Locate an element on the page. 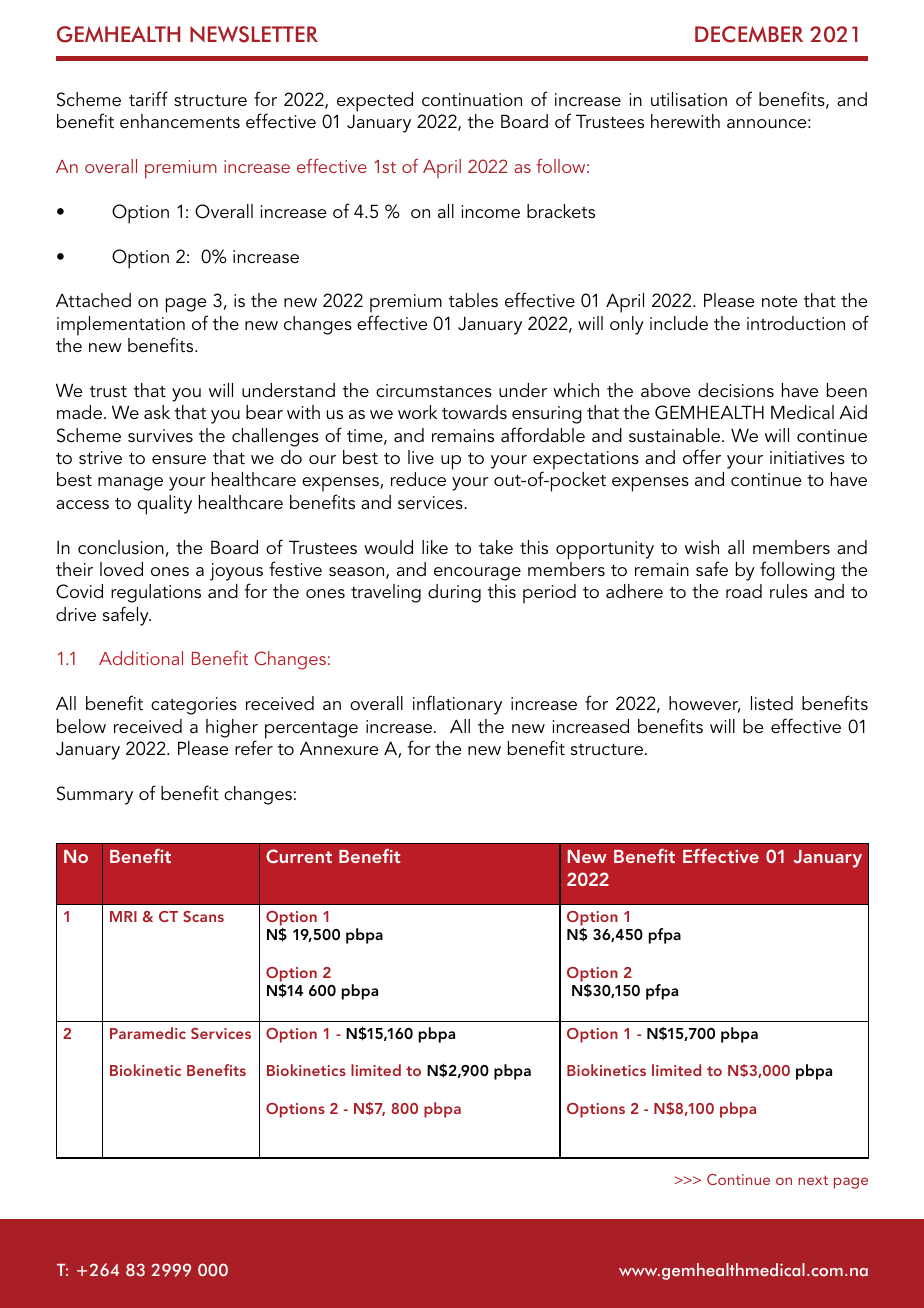  next is located at coordinates (813, 1180).
